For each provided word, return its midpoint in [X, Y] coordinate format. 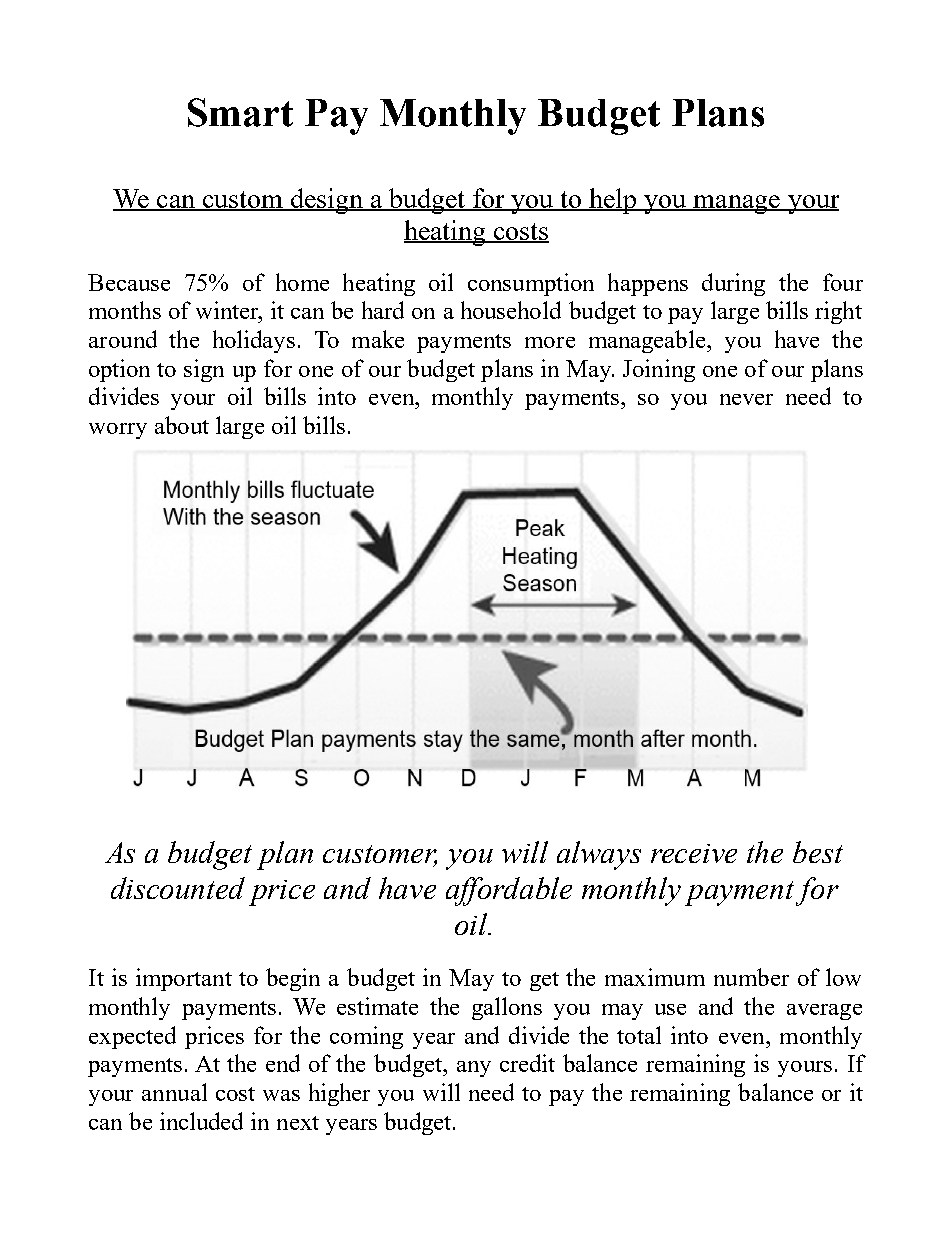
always [599, 855]
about [182, 425]
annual [174, 1092]
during [733, 284]
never [746, 399]
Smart [240, 112]
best [818, 852]
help [613, 201]
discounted [178, 888]
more [550, 342]
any [474, 1069]
